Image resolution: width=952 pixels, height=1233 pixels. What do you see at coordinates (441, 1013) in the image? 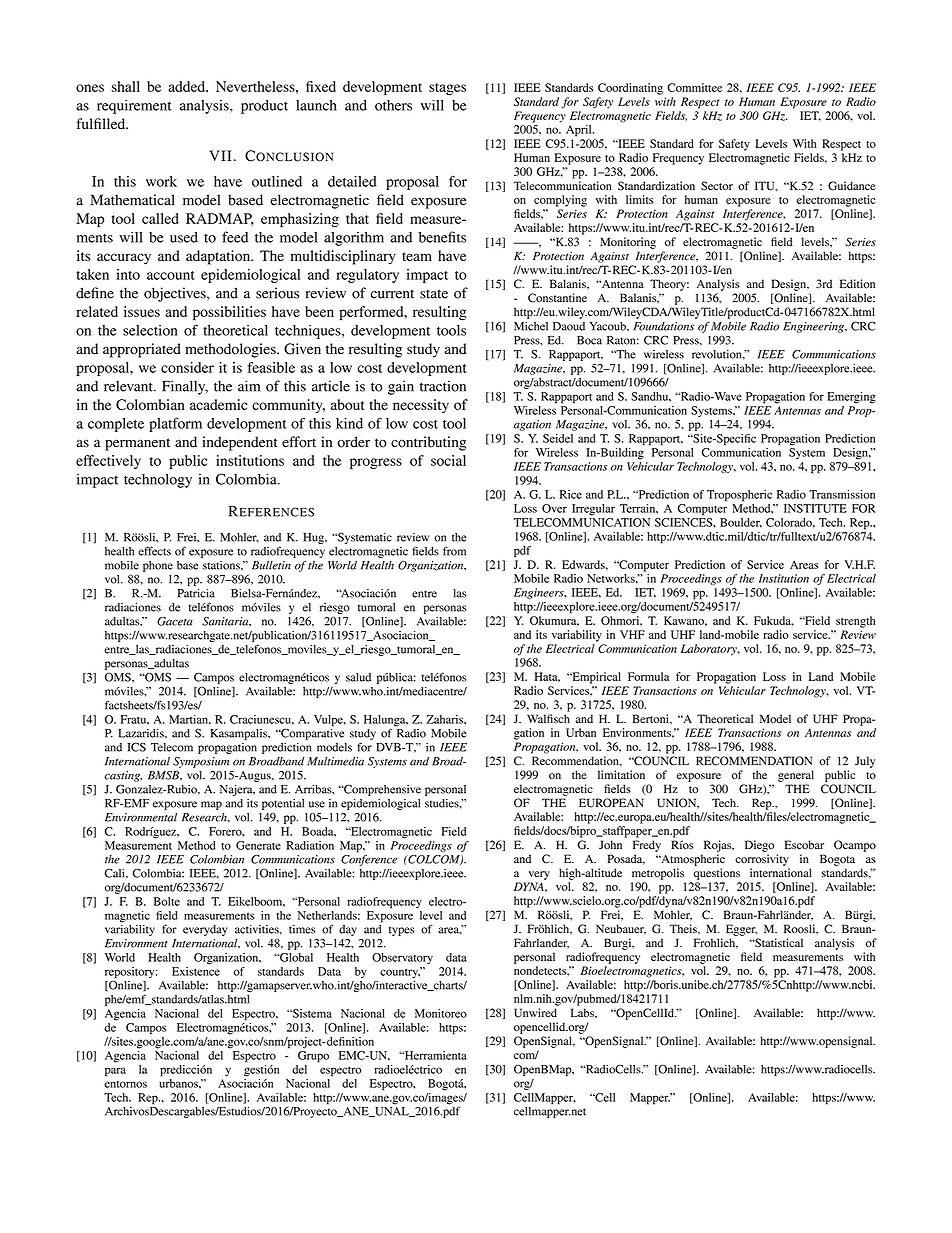
I see `Monitoreo` at bounding box center [441, 1013].
